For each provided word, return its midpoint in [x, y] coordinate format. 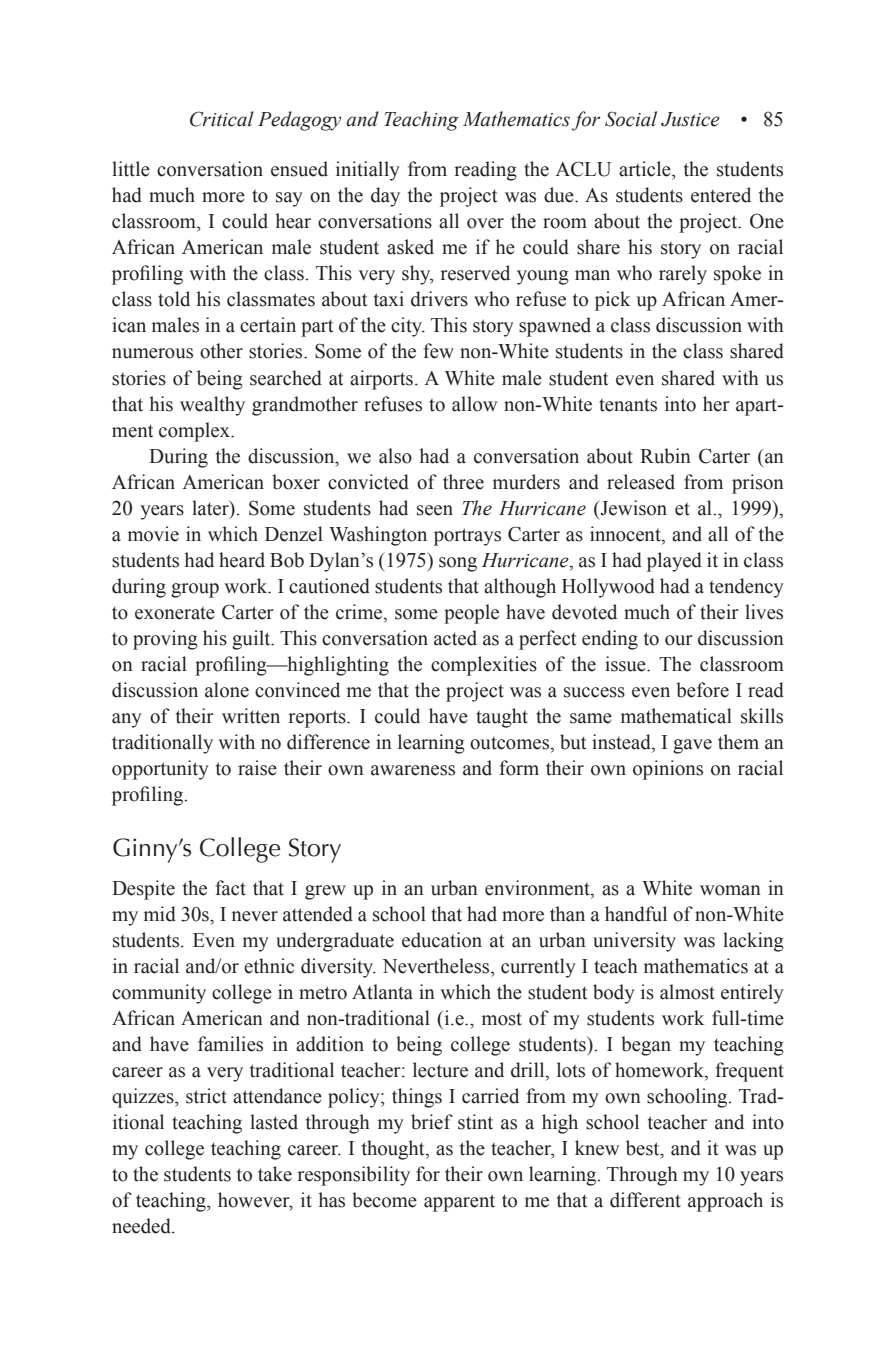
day [385, 197]
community [159, 994]
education [442, 940]
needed [142, 1226]
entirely [752, 994]
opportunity [160, 770]
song [458, 564]
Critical [222, 119]
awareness [413, 770]
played [674, 562]
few [438, 351]
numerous [152, 353]
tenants [628, 405]
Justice [690, 119]
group [195, 590]
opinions [668, 770]
